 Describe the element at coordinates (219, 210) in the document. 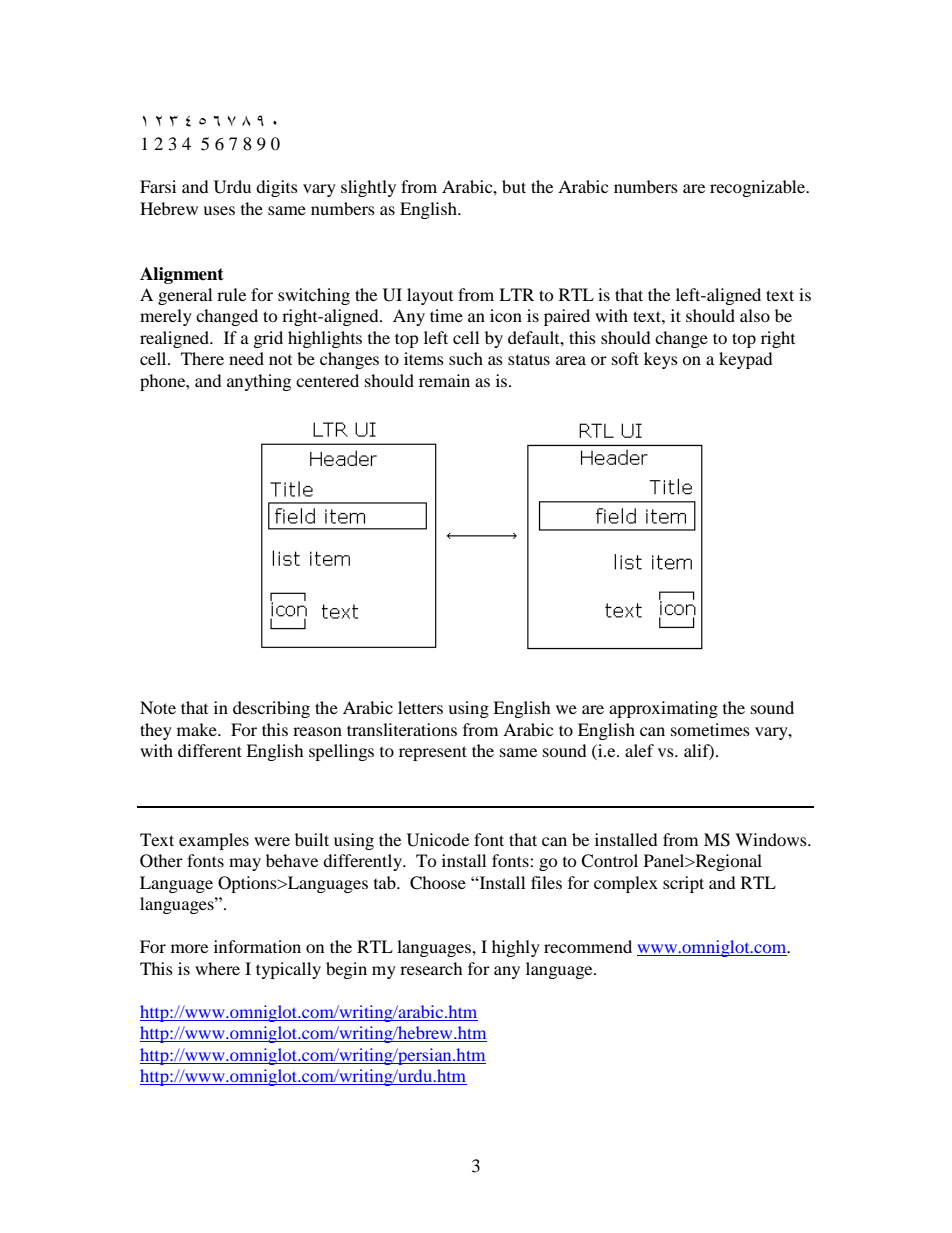

I see `uses` at that location.
